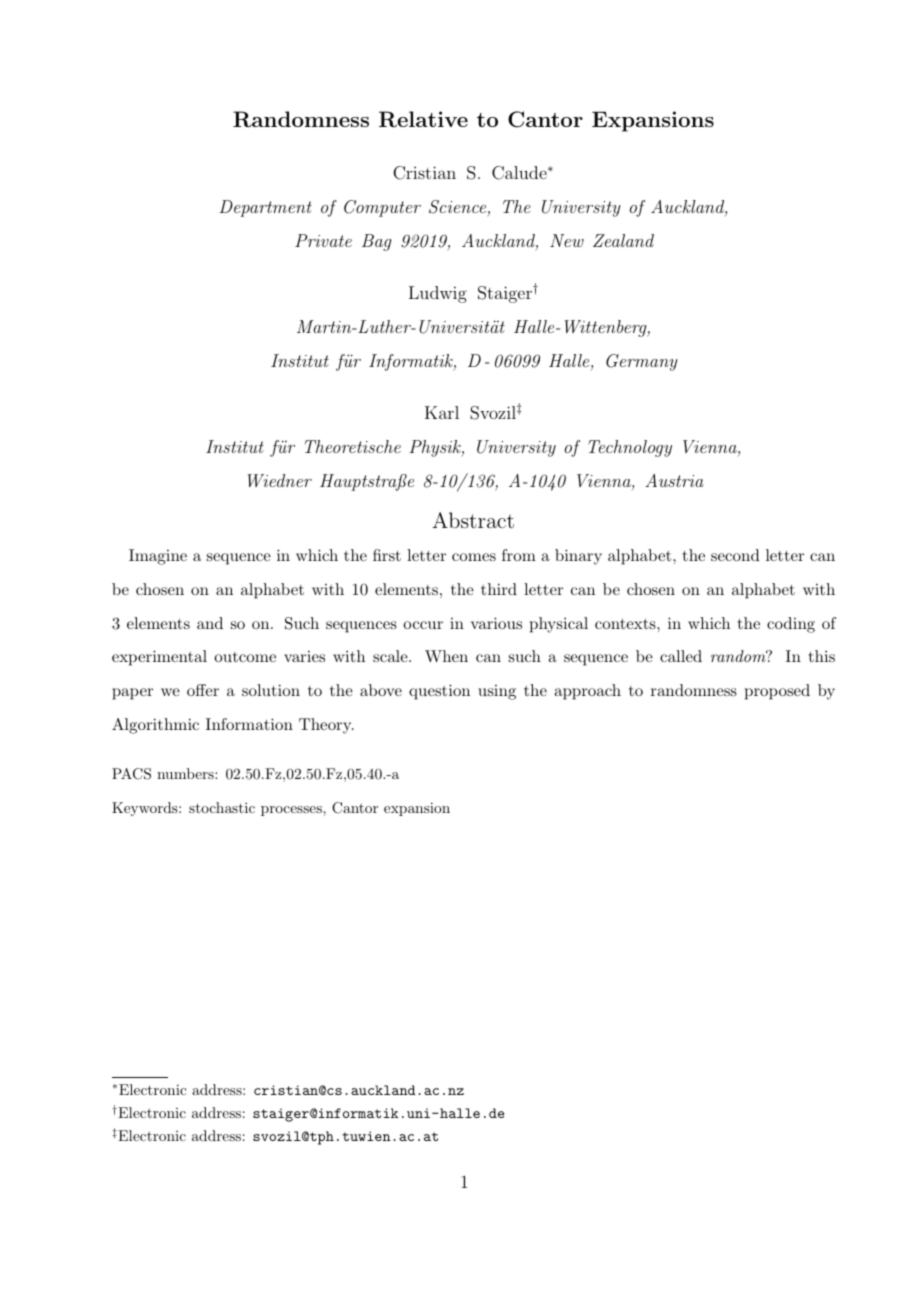  What do you see at coordinates (265, 208) in the document?
I see `Department` at bounding box center [265, 208].
